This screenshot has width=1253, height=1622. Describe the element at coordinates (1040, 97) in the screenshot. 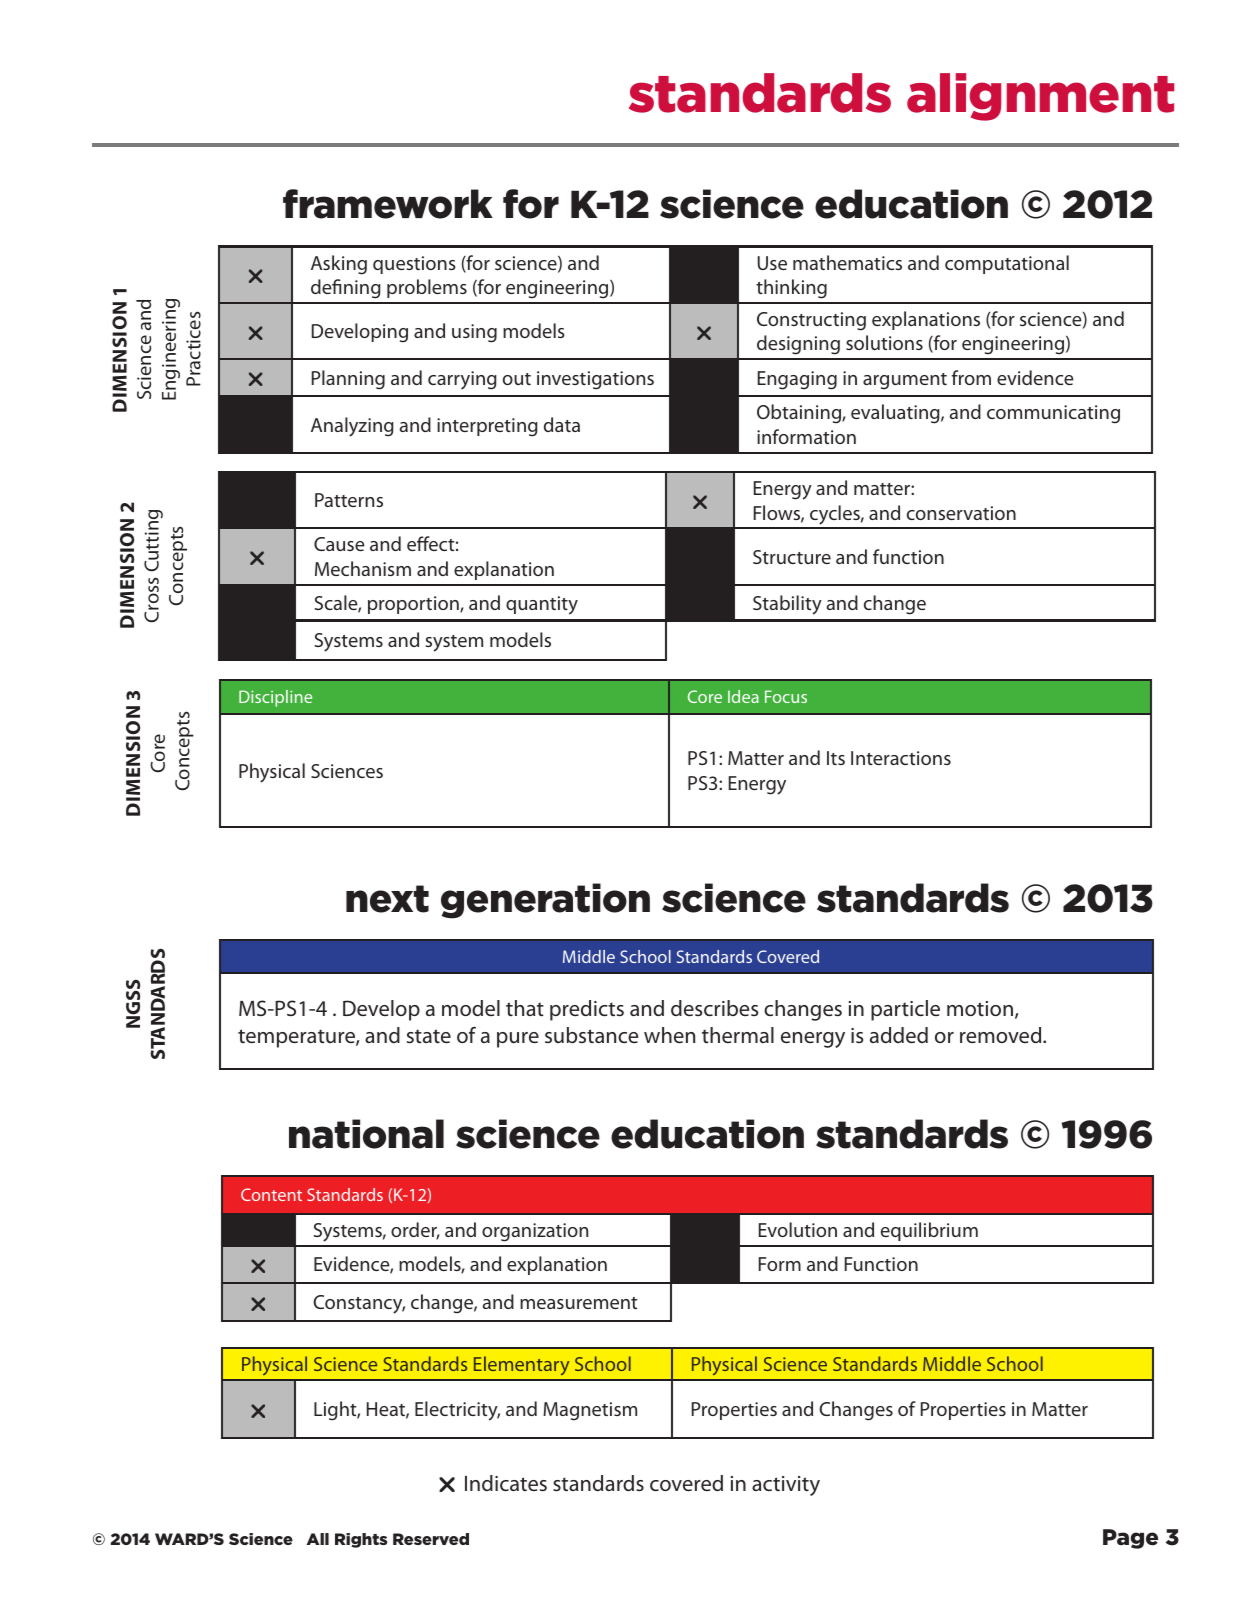

I see `alignment` at that location.
